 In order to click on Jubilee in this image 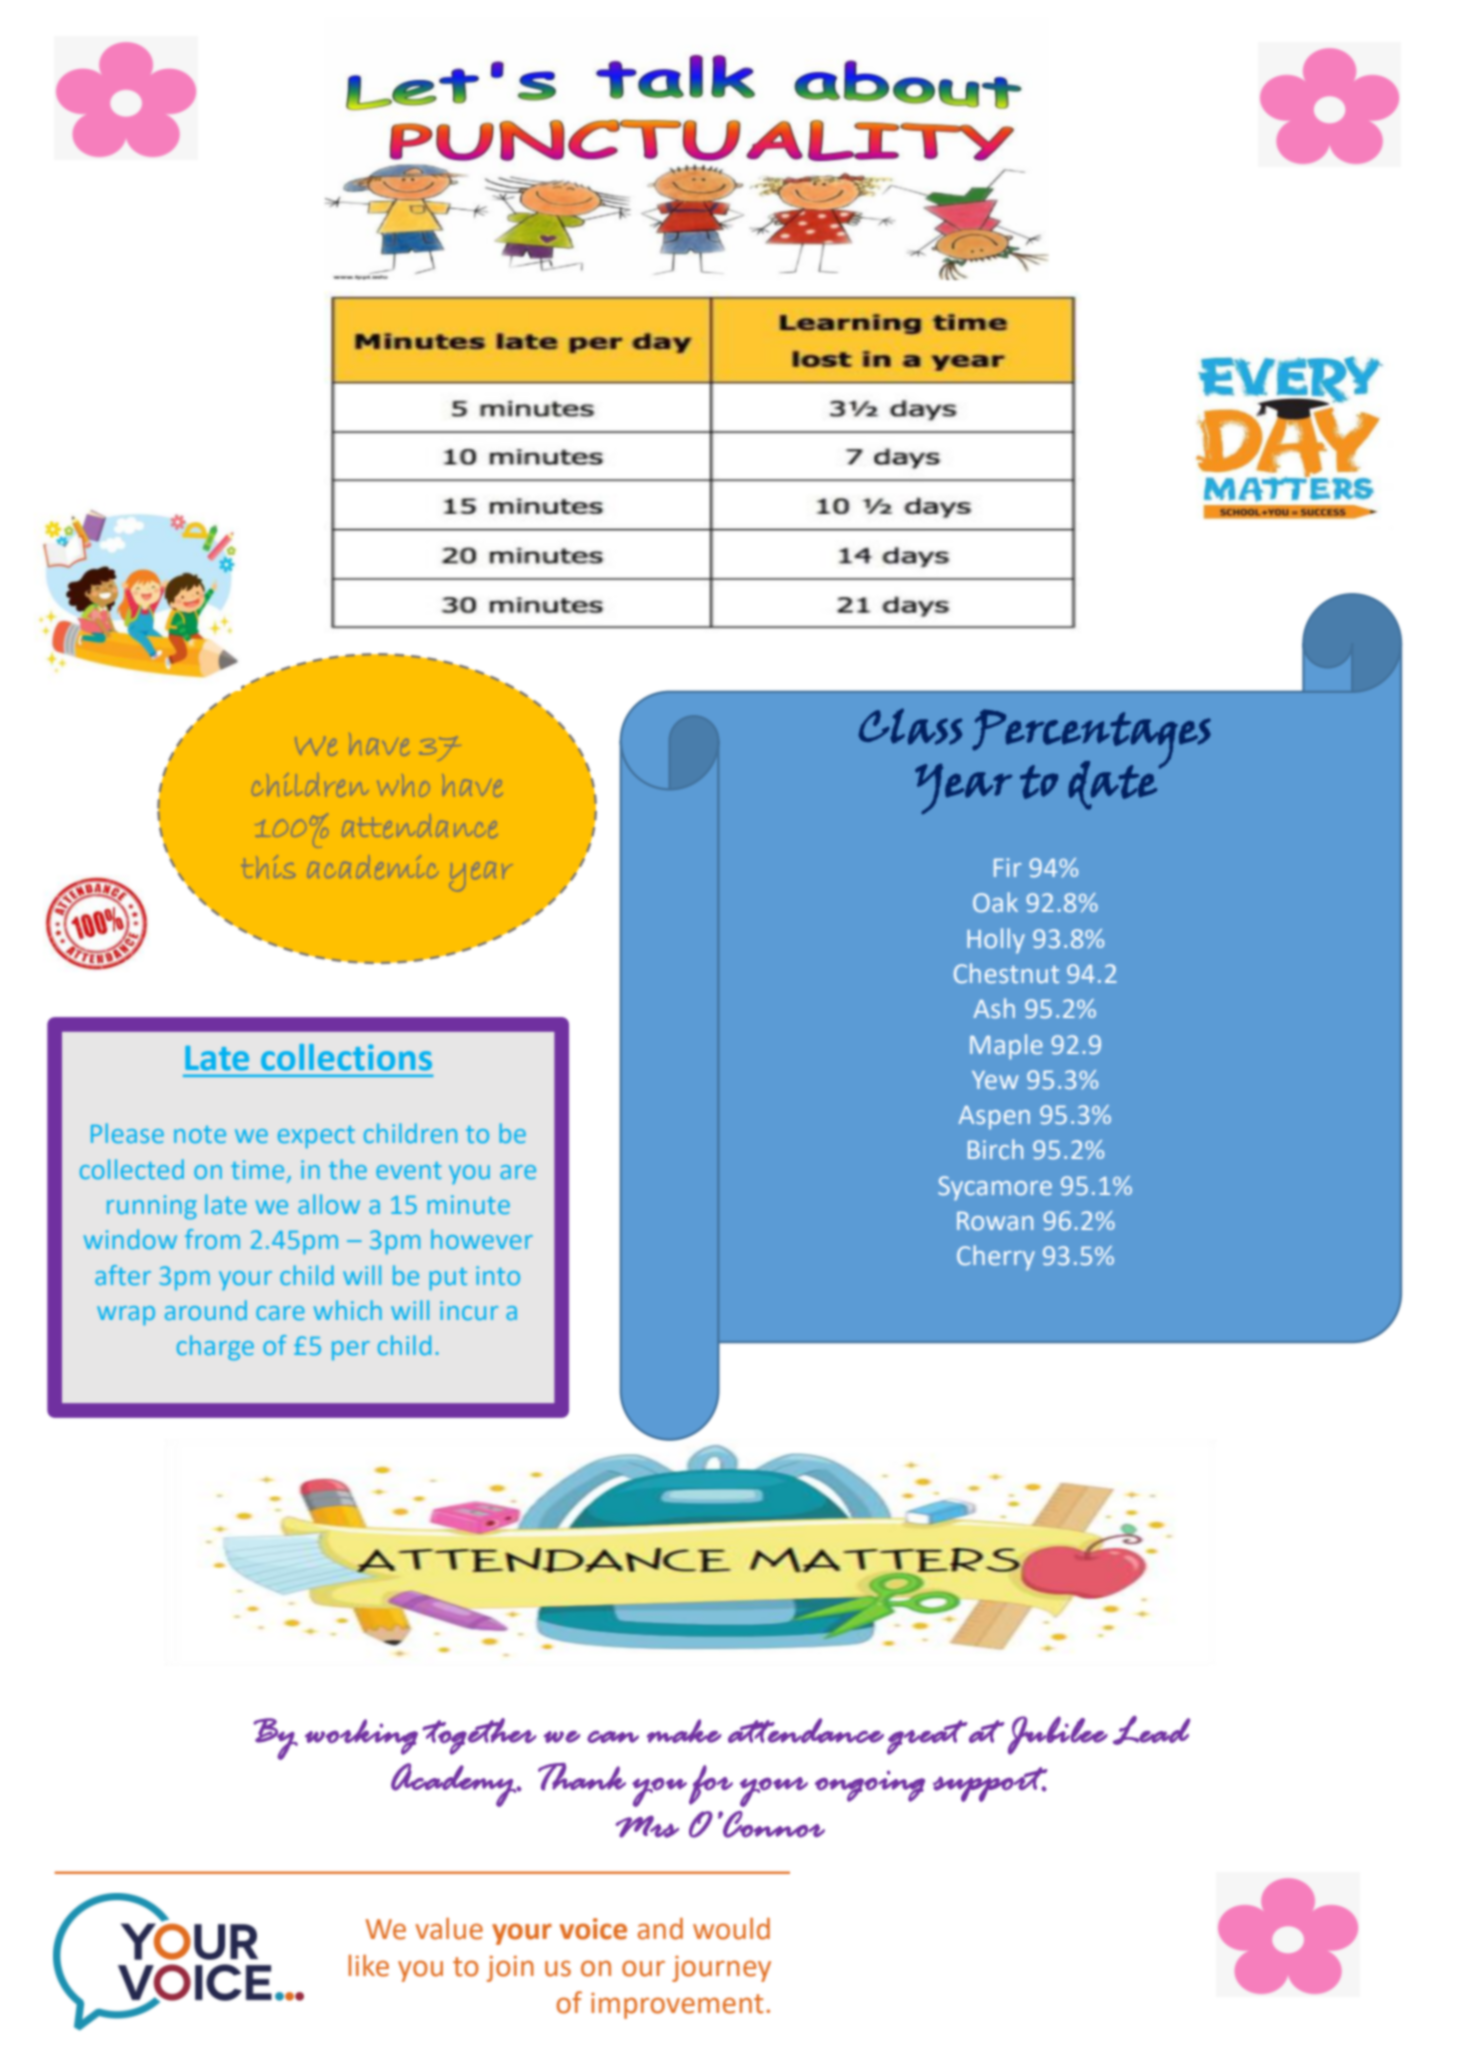, I will do `click(1058, 1735)`.
